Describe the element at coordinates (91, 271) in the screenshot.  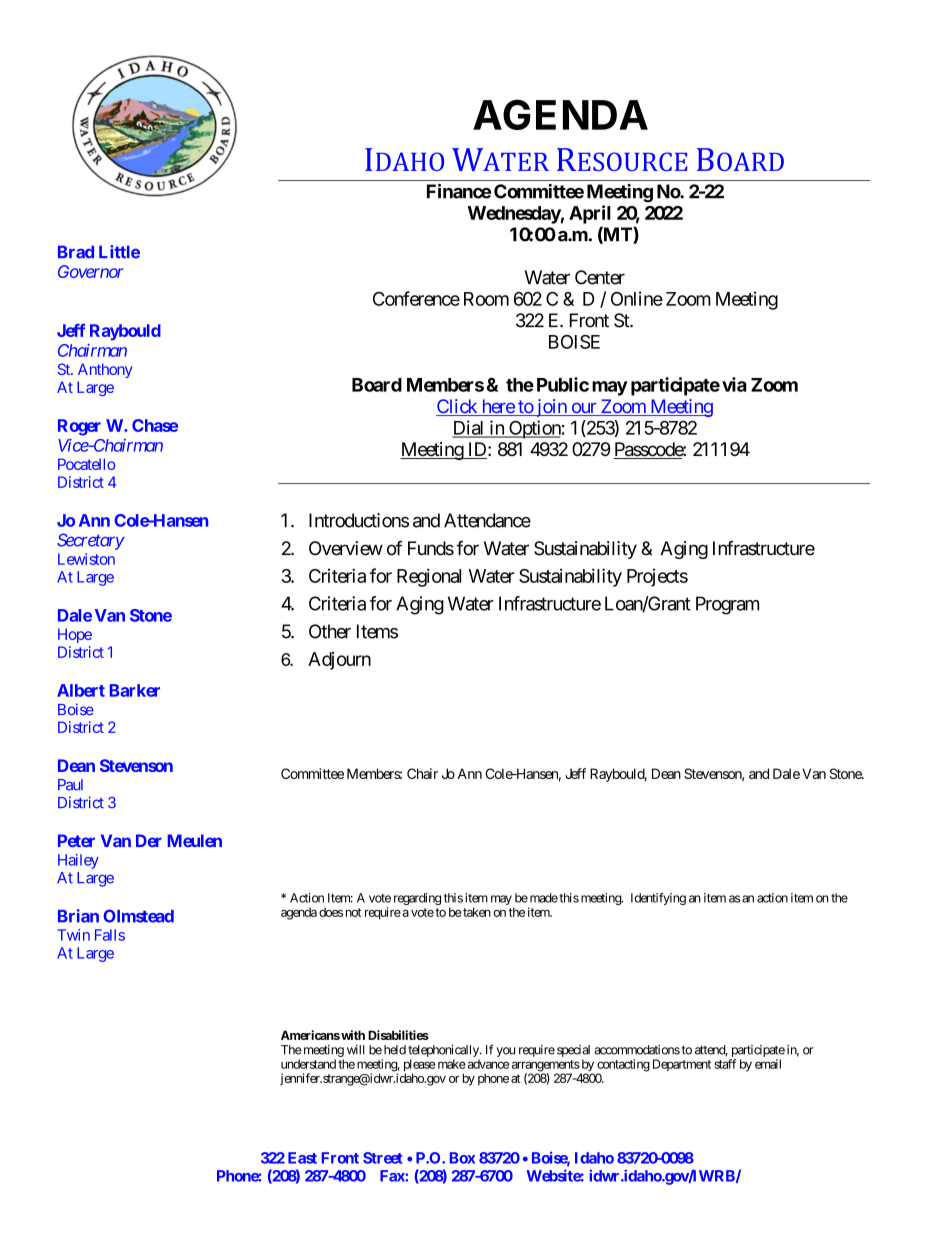
I see `Governor` at that location.
